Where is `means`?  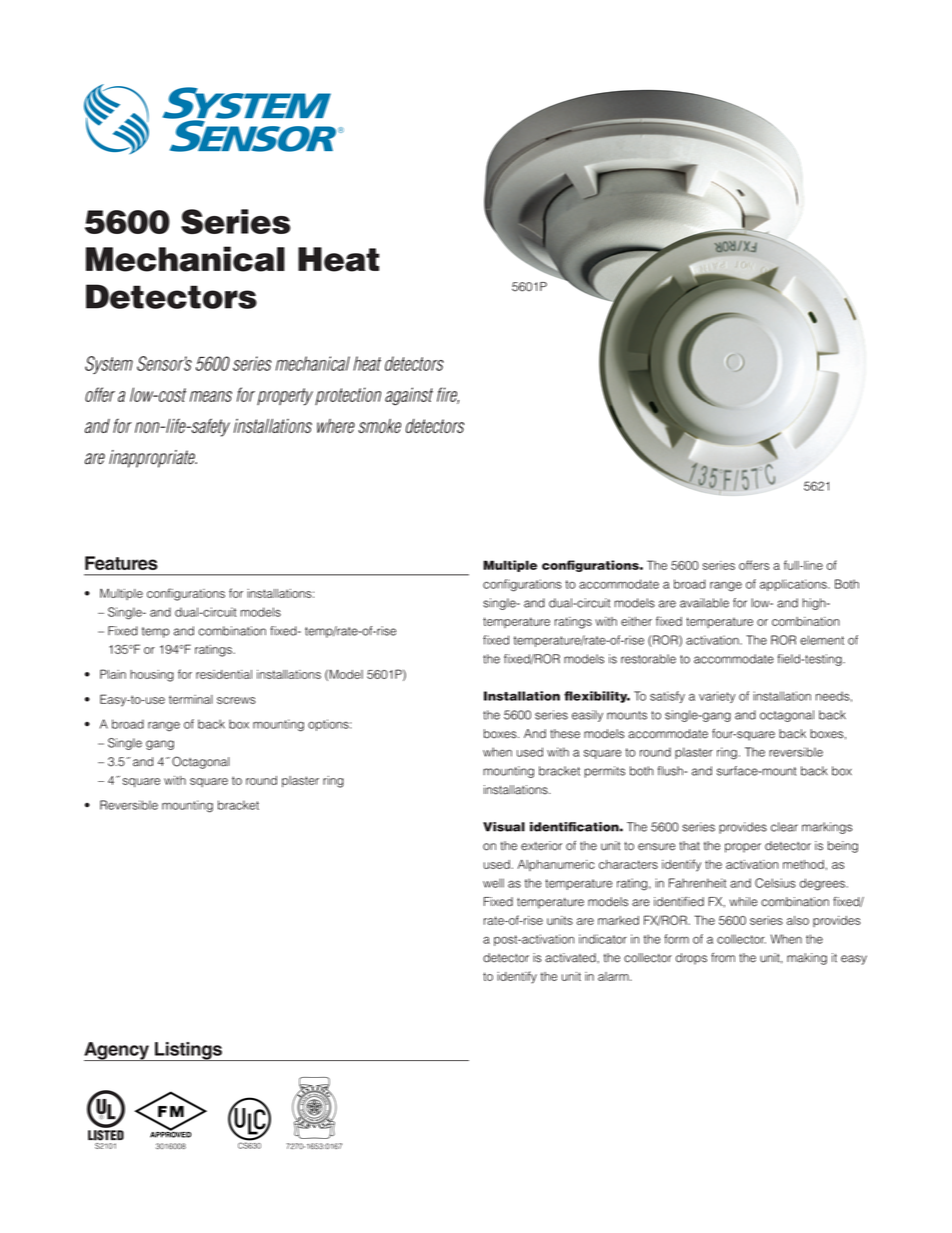
means is located at coordinates (211, 396).
